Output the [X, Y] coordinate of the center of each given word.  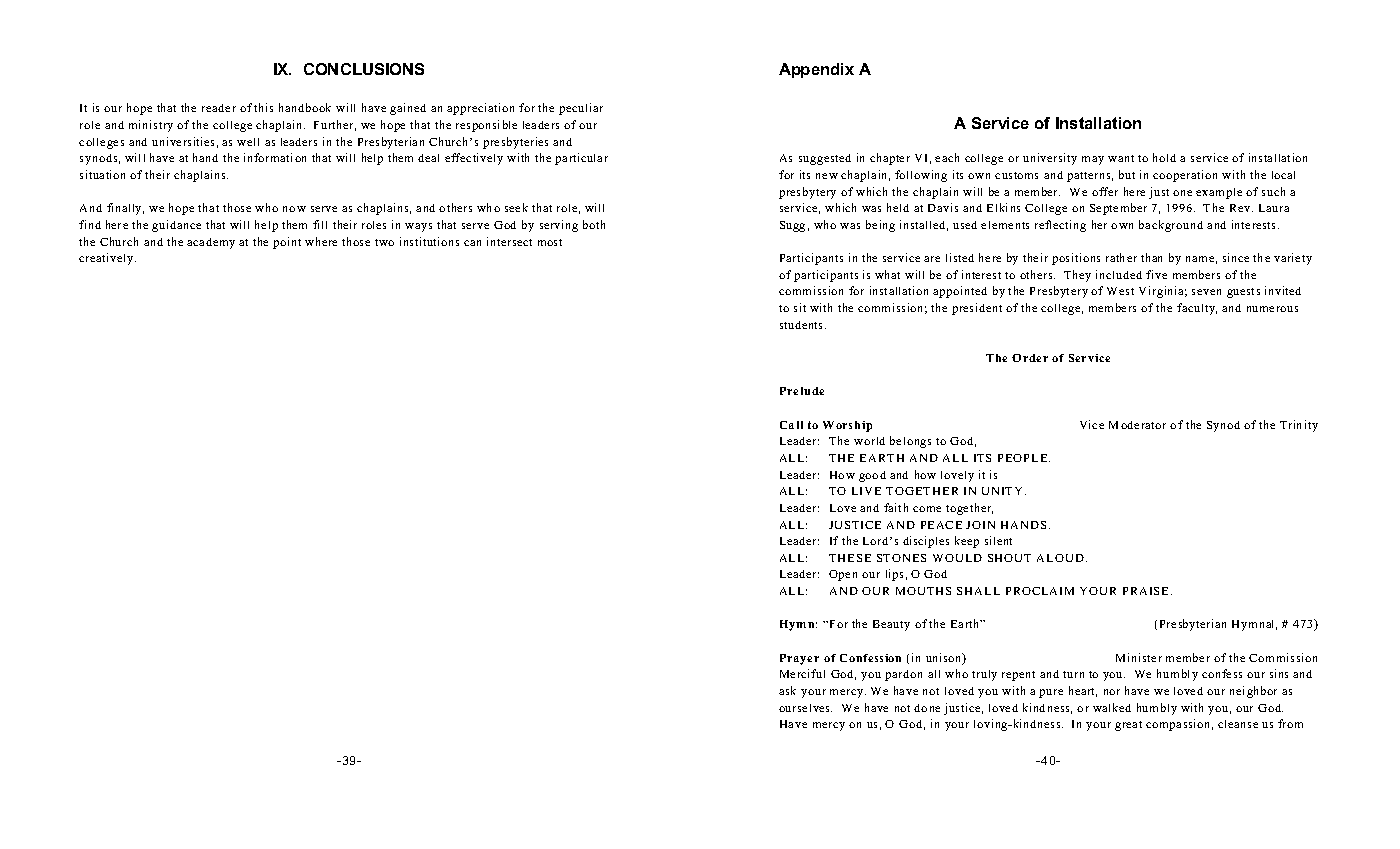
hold [1164, 157]
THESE [850, 558]
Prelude [802, 391]
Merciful [802, 673]
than [1151, 257]
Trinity [1299, 426]
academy [211, 243]
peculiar [581, 109]
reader [219, 108]
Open [843, 575]
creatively [107, 259]
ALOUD [1060, 558]
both [594, 224]
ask [787, 690]
